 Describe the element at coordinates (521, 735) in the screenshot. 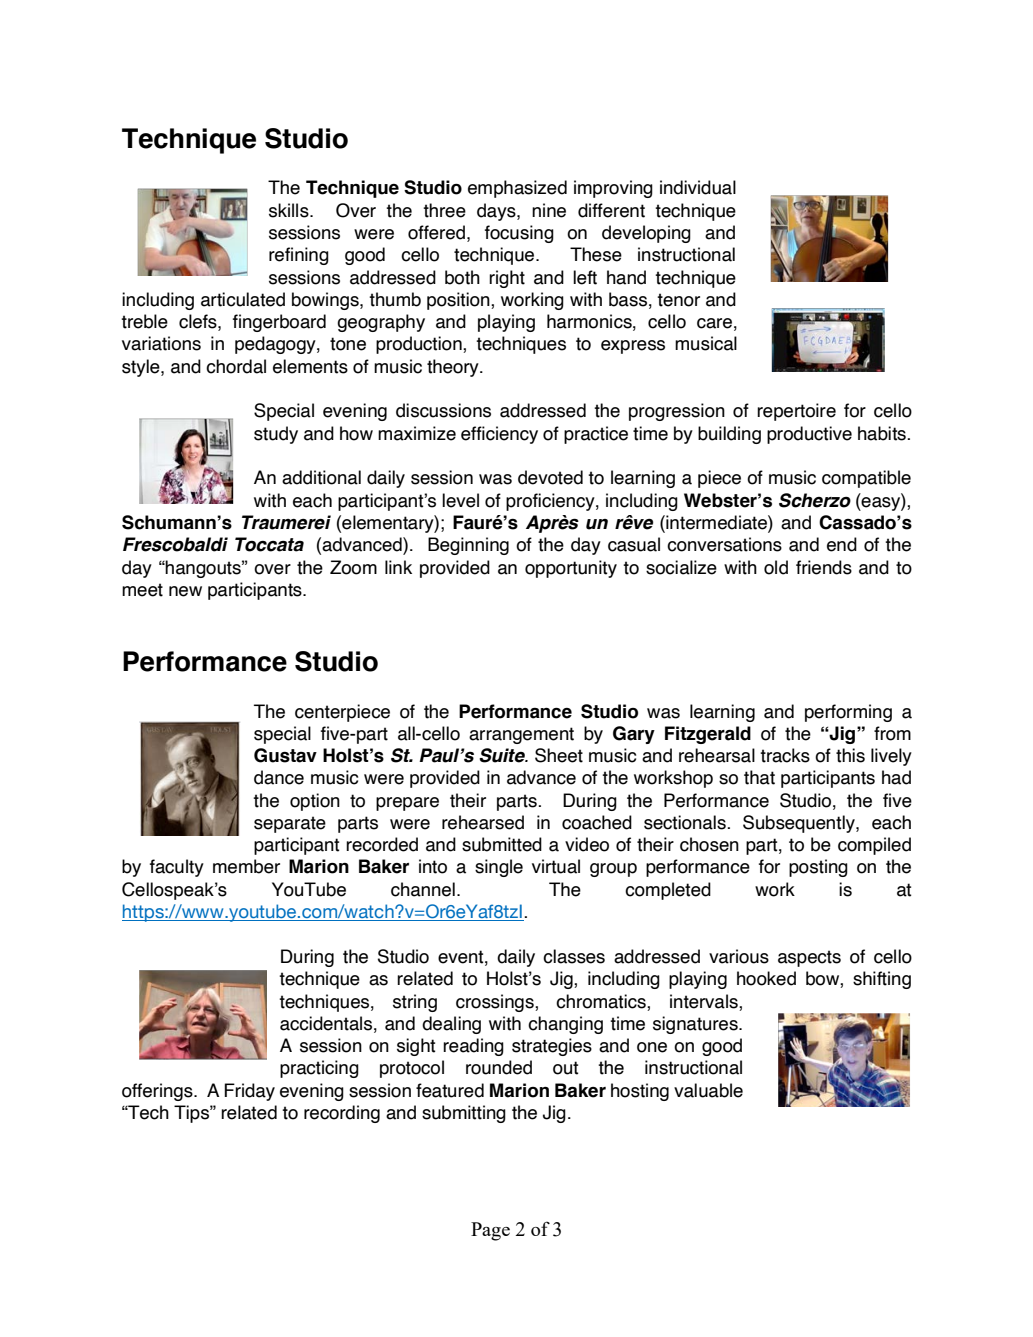

I see `arrangement` at that location.
